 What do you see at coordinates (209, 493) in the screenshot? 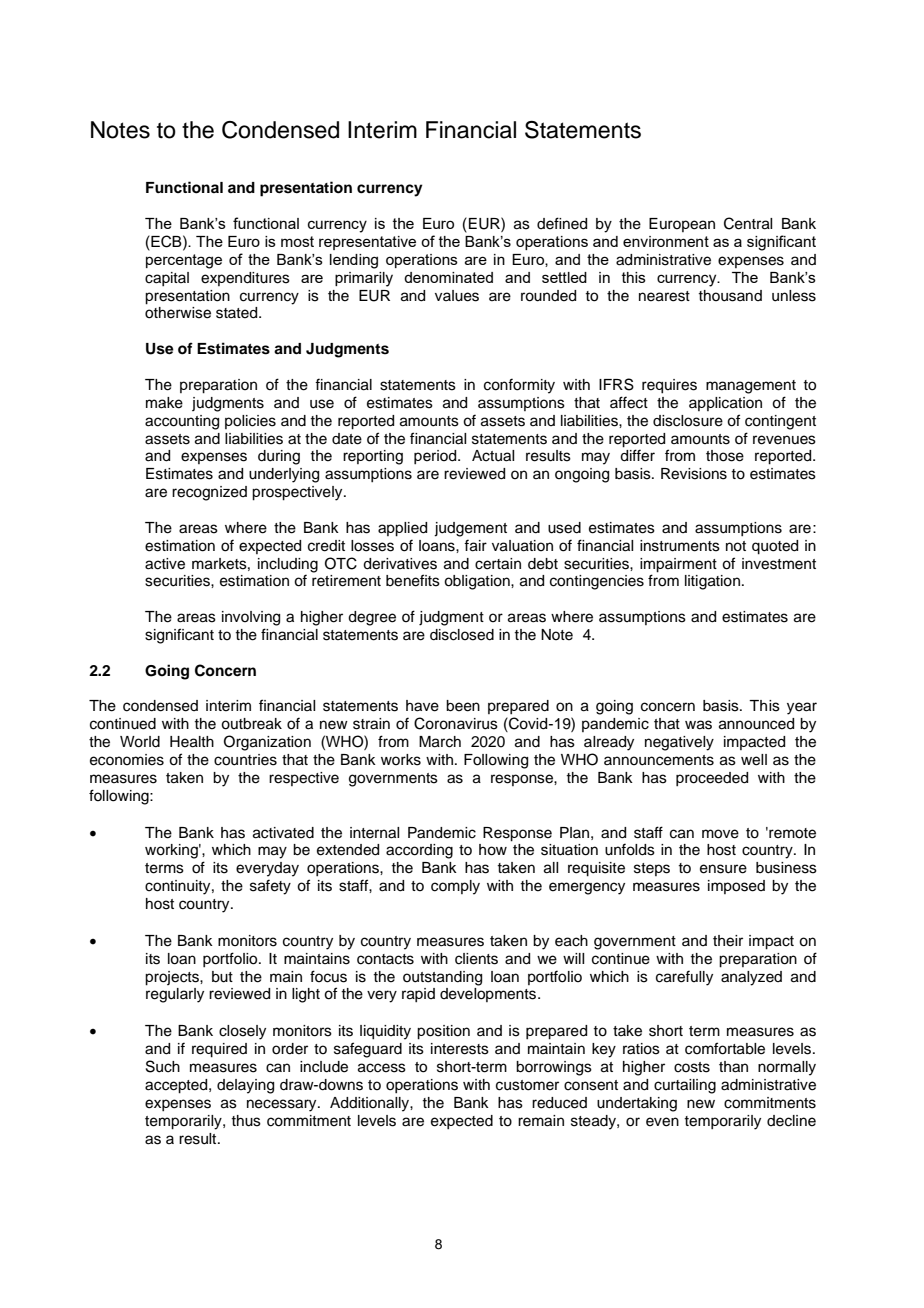
I see `recognized` at bounding box center [209, 493].
